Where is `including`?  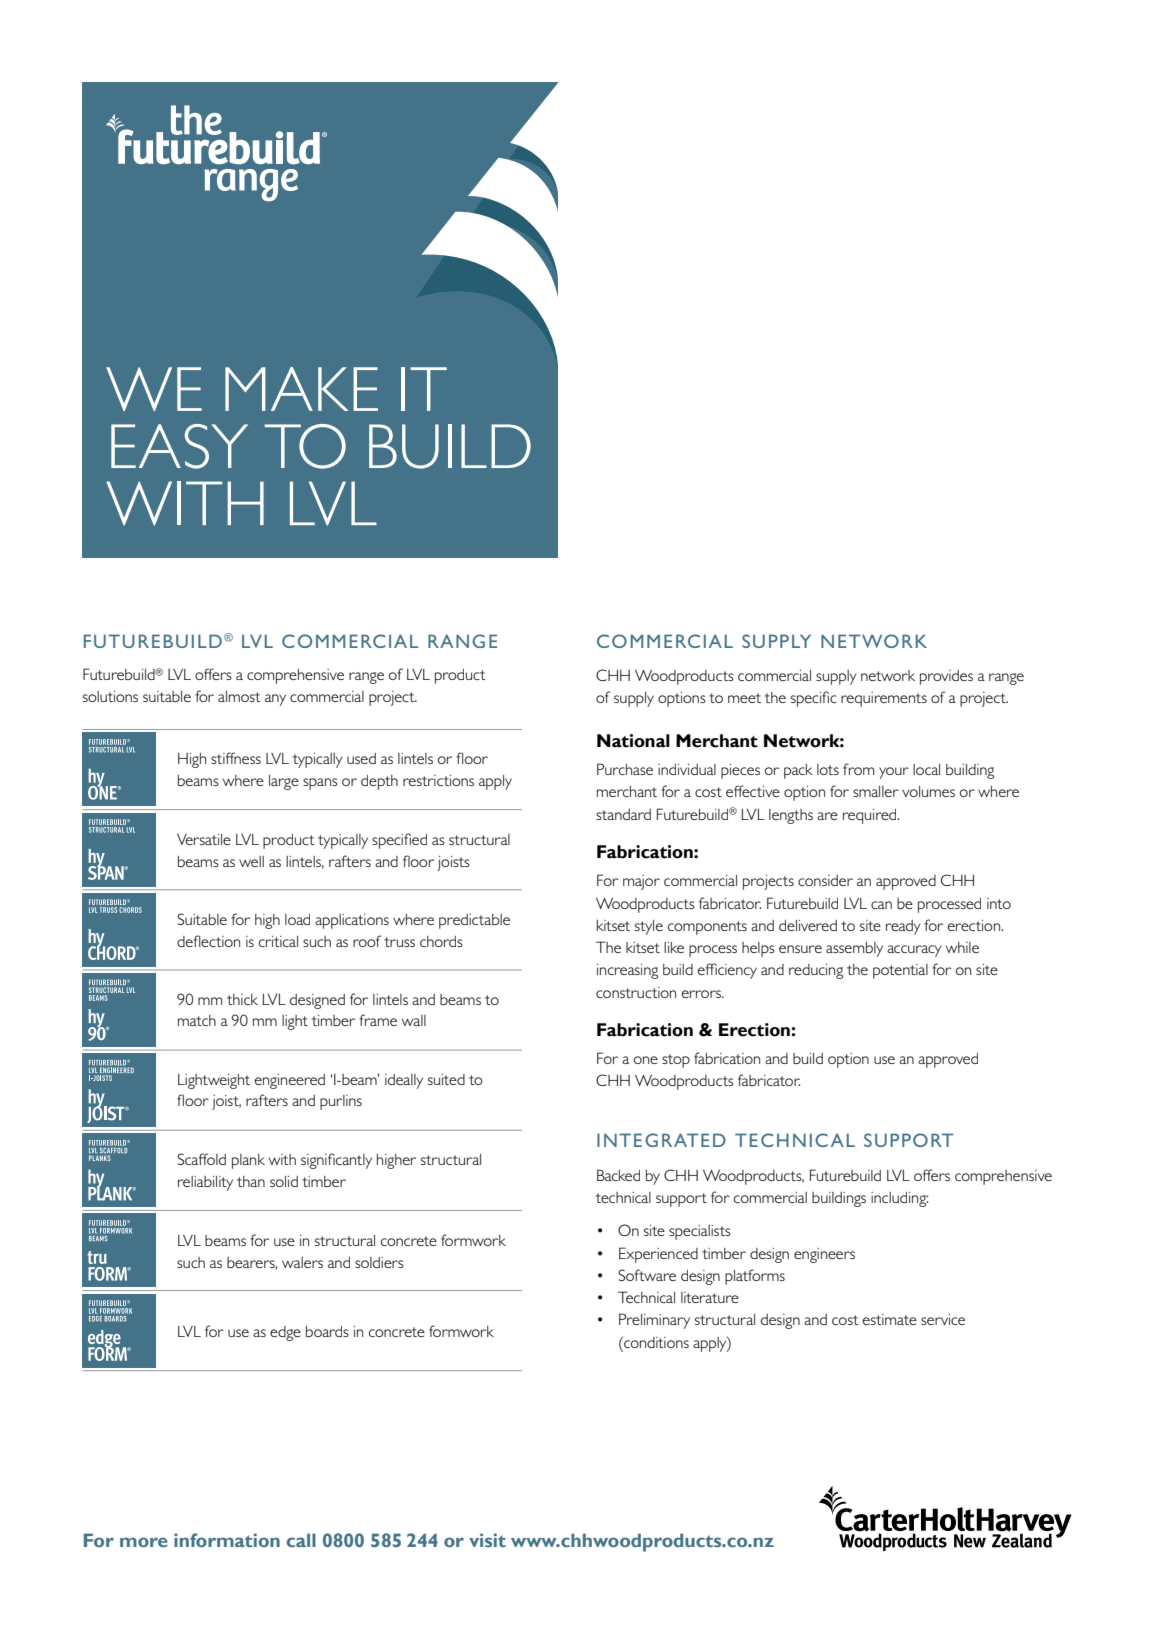 including is located at coordinates (899, 1199).
